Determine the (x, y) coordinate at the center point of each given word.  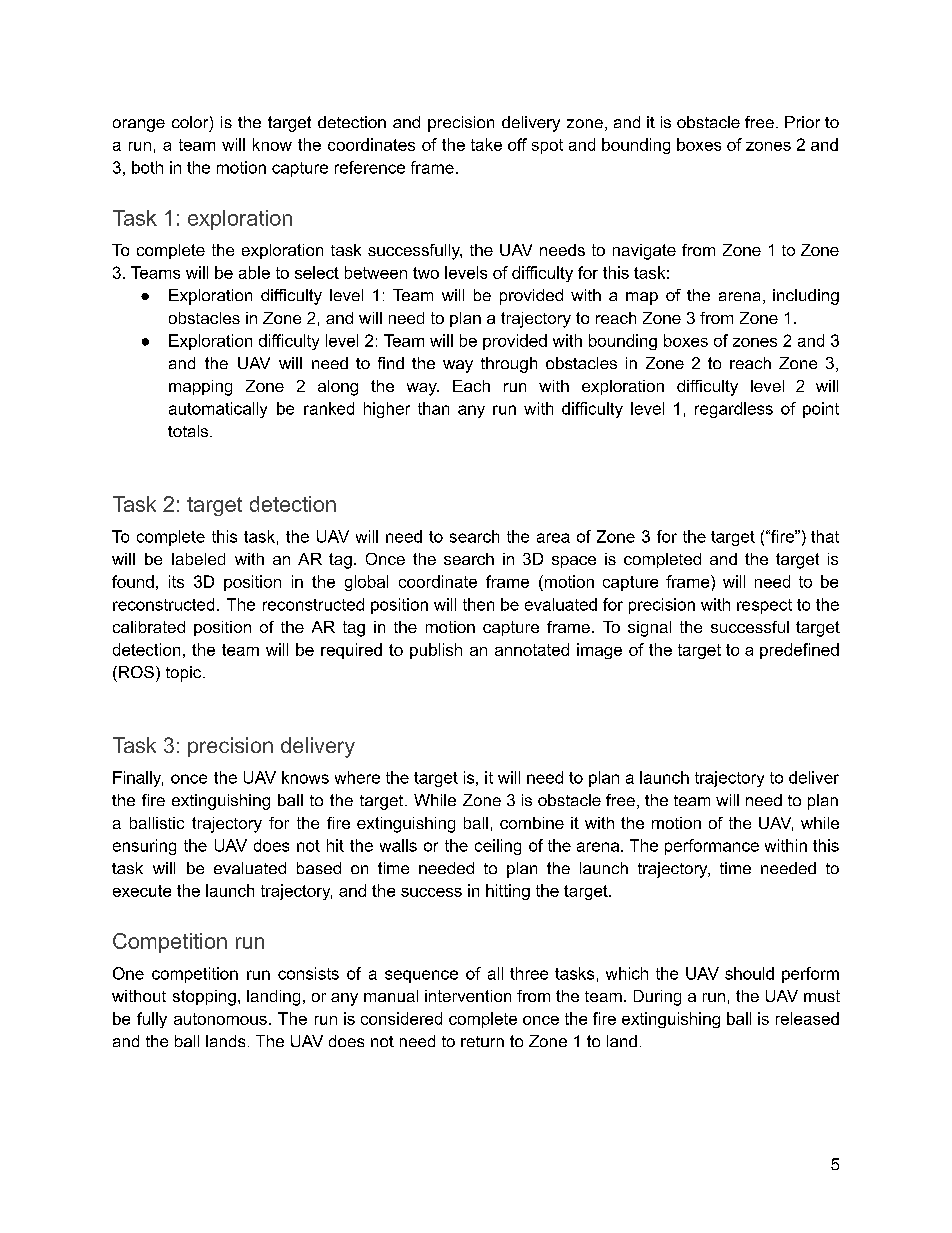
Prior (802, 122)
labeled (198, 559)
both (147, 167)
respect (764, 606)
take (486, 144)
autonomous (220, 1019)
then (478, 604)
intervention (468, 996)
